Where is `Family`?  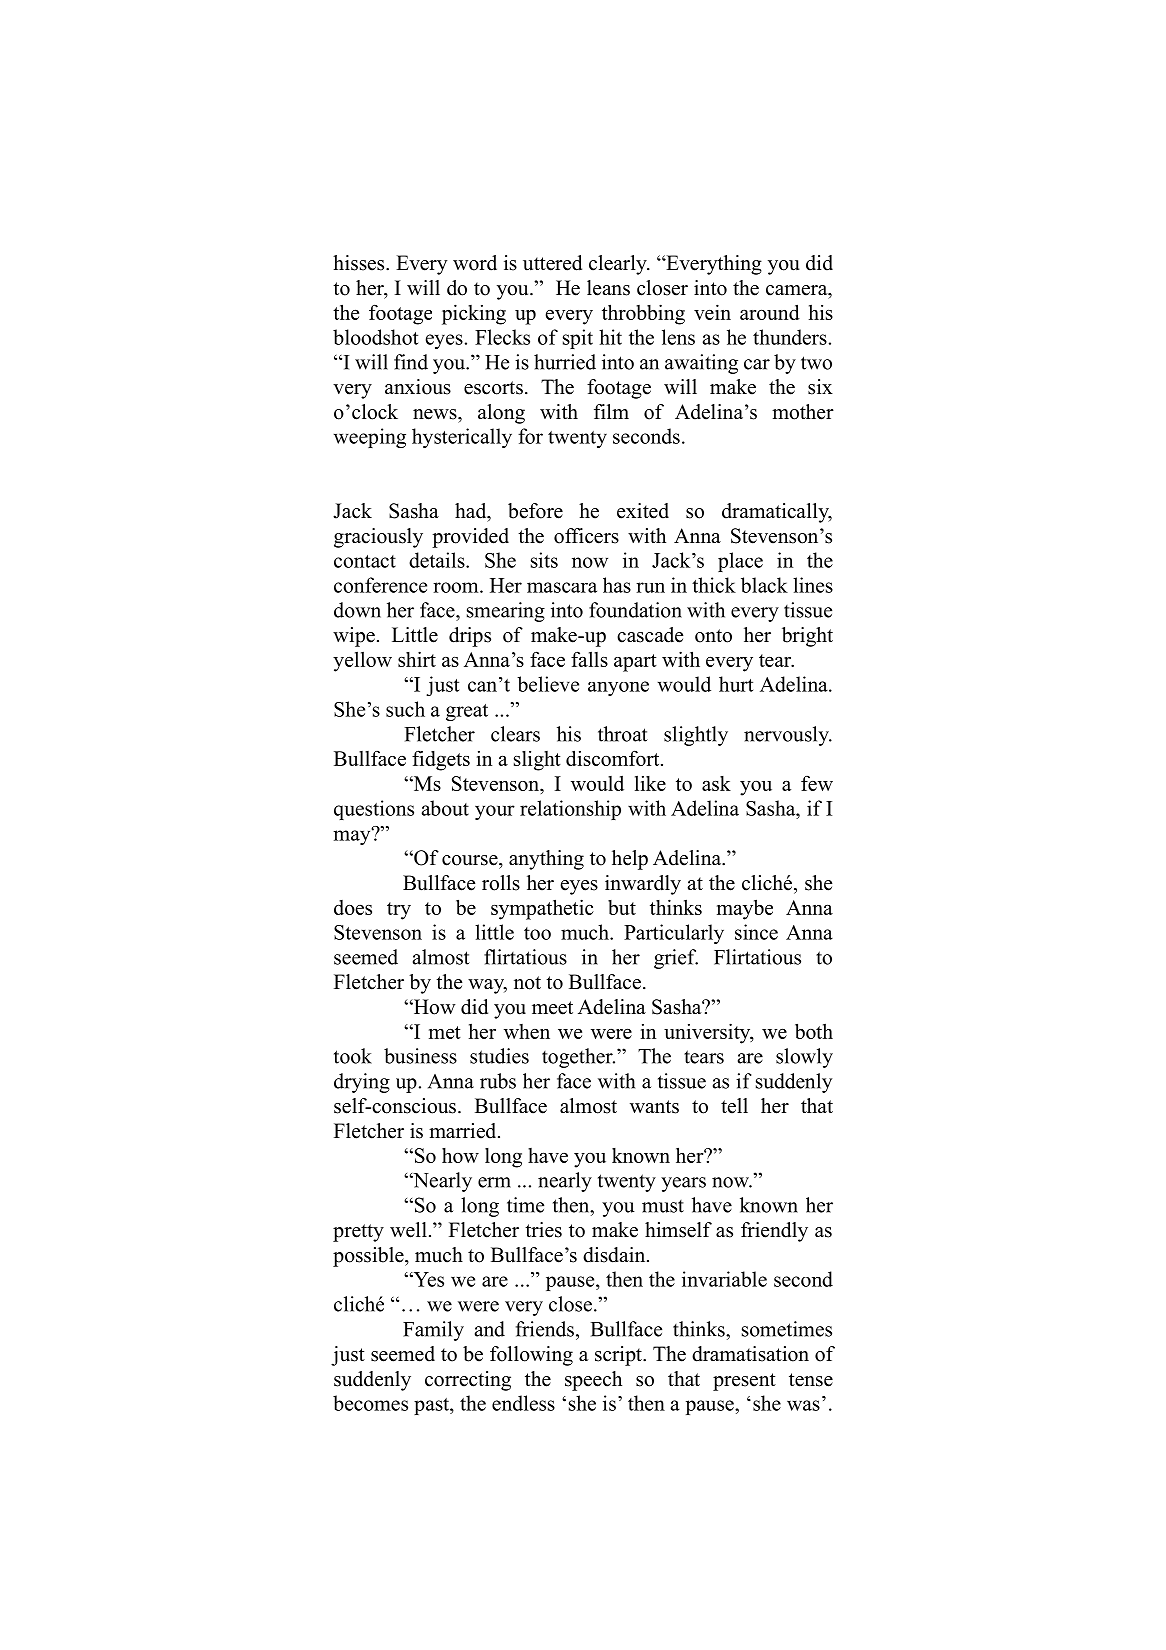
Family is located at coordinates (433, 1331).
